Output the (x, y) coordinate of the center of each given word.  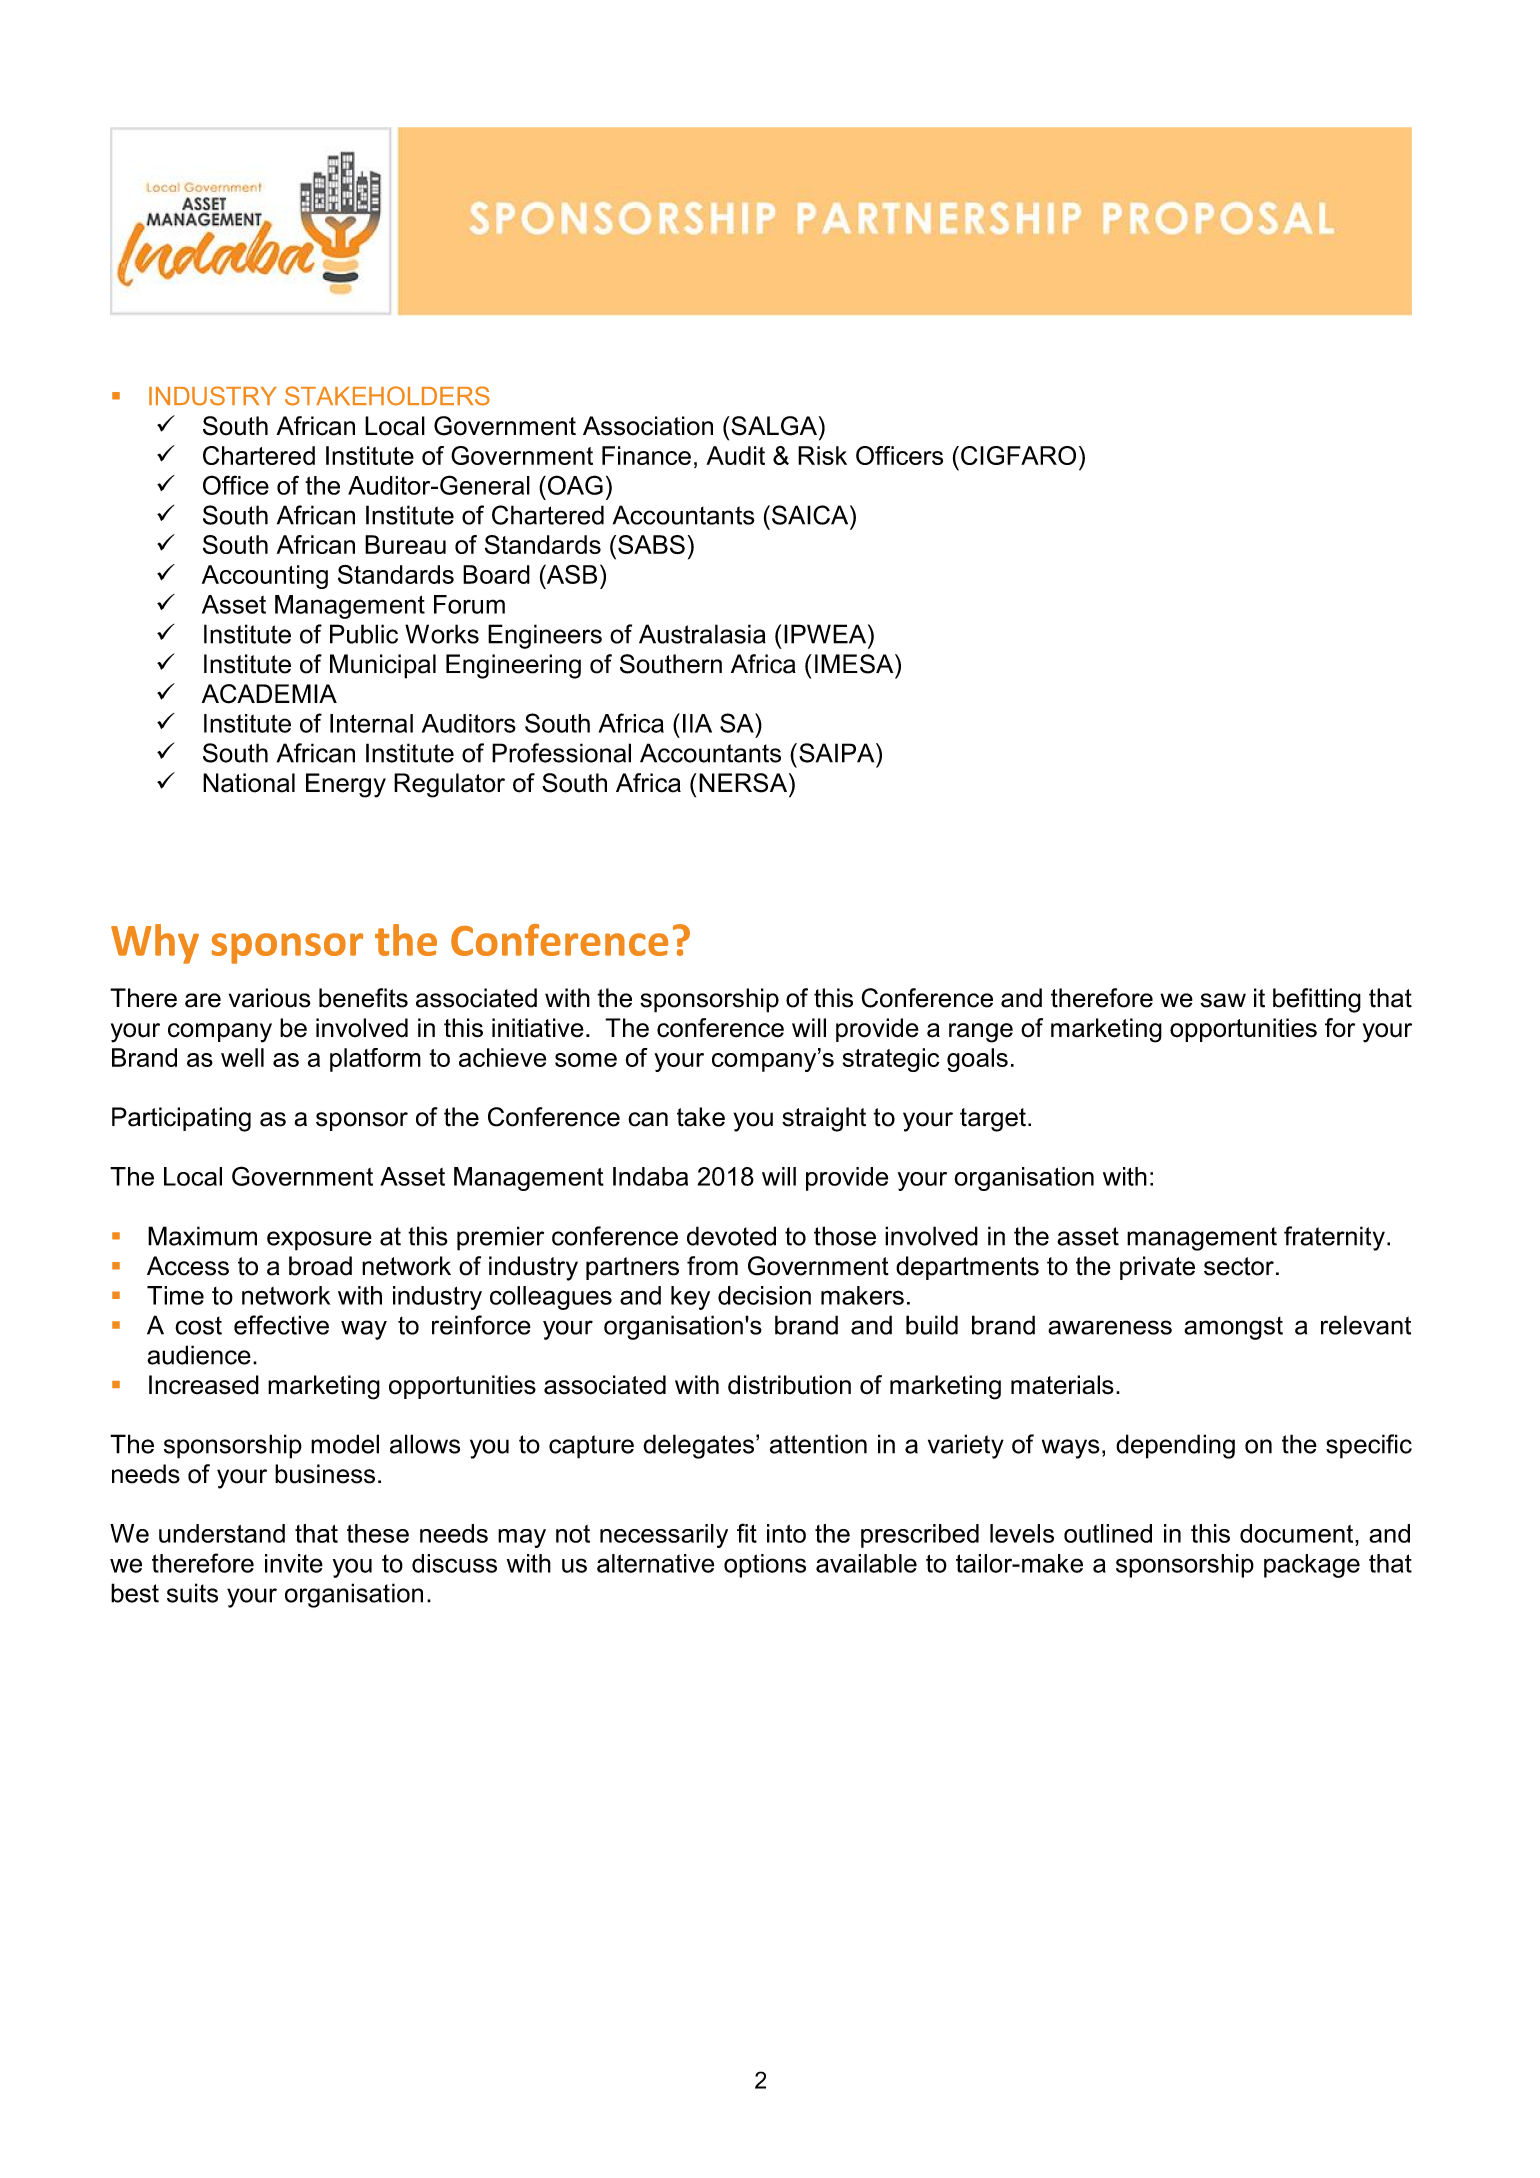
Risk (822, 455)
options (765, 1566)
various (269, 998)
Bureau (405, 544)
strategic (891, 1060)
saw (1223, 1000)
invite (294, 1563)
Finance (646, 455)
